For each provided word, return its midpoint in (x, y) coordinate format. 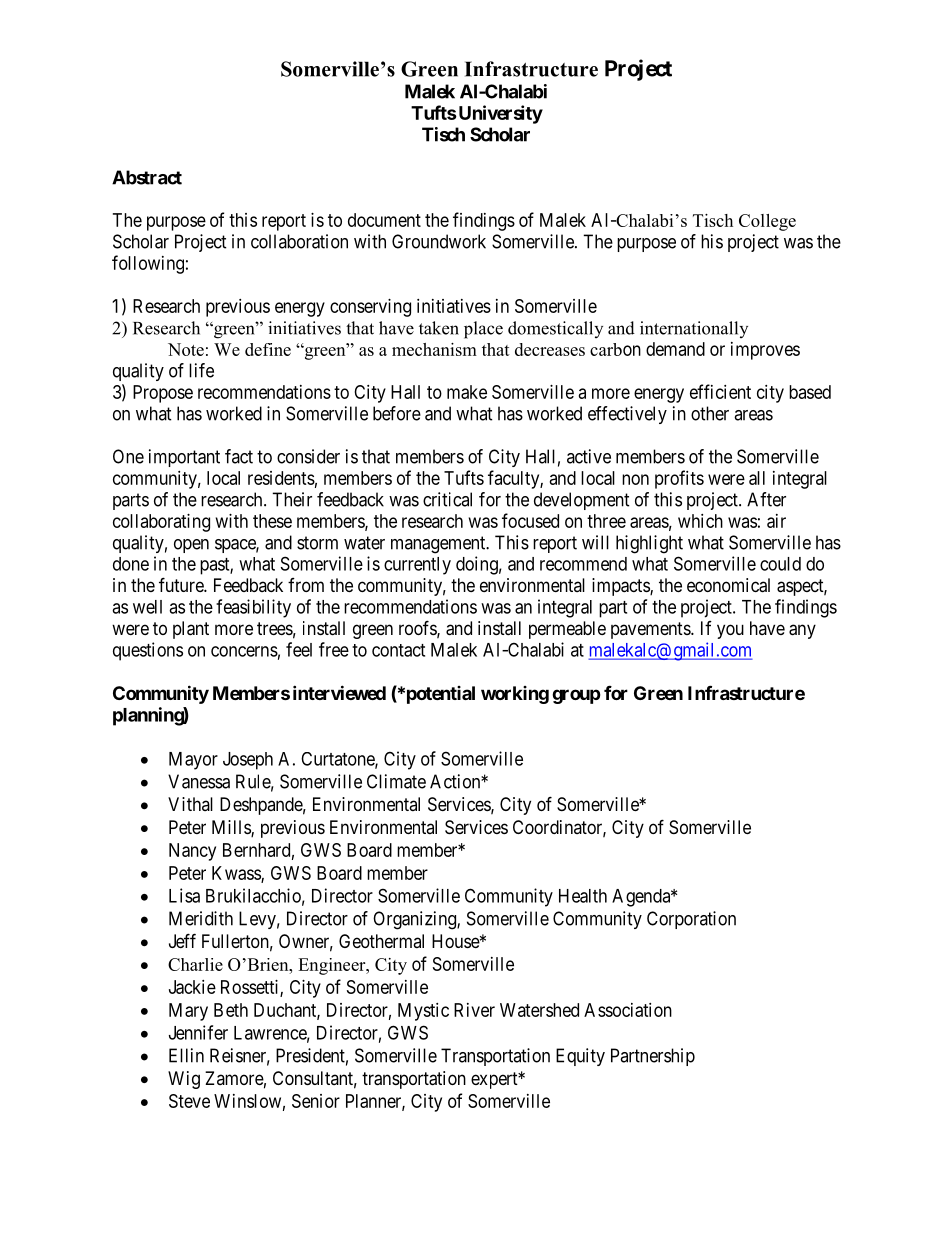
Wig (184, 1080)
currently (417, 566)
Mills (232, 828)
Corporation (691, 920)
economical (728, 585)
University (499, 114)
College (767, 222)
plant (191, 630)
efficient (720, 391)
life (201, 370)
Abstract (147, 177)
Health (583, 896)
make (467, 392)
